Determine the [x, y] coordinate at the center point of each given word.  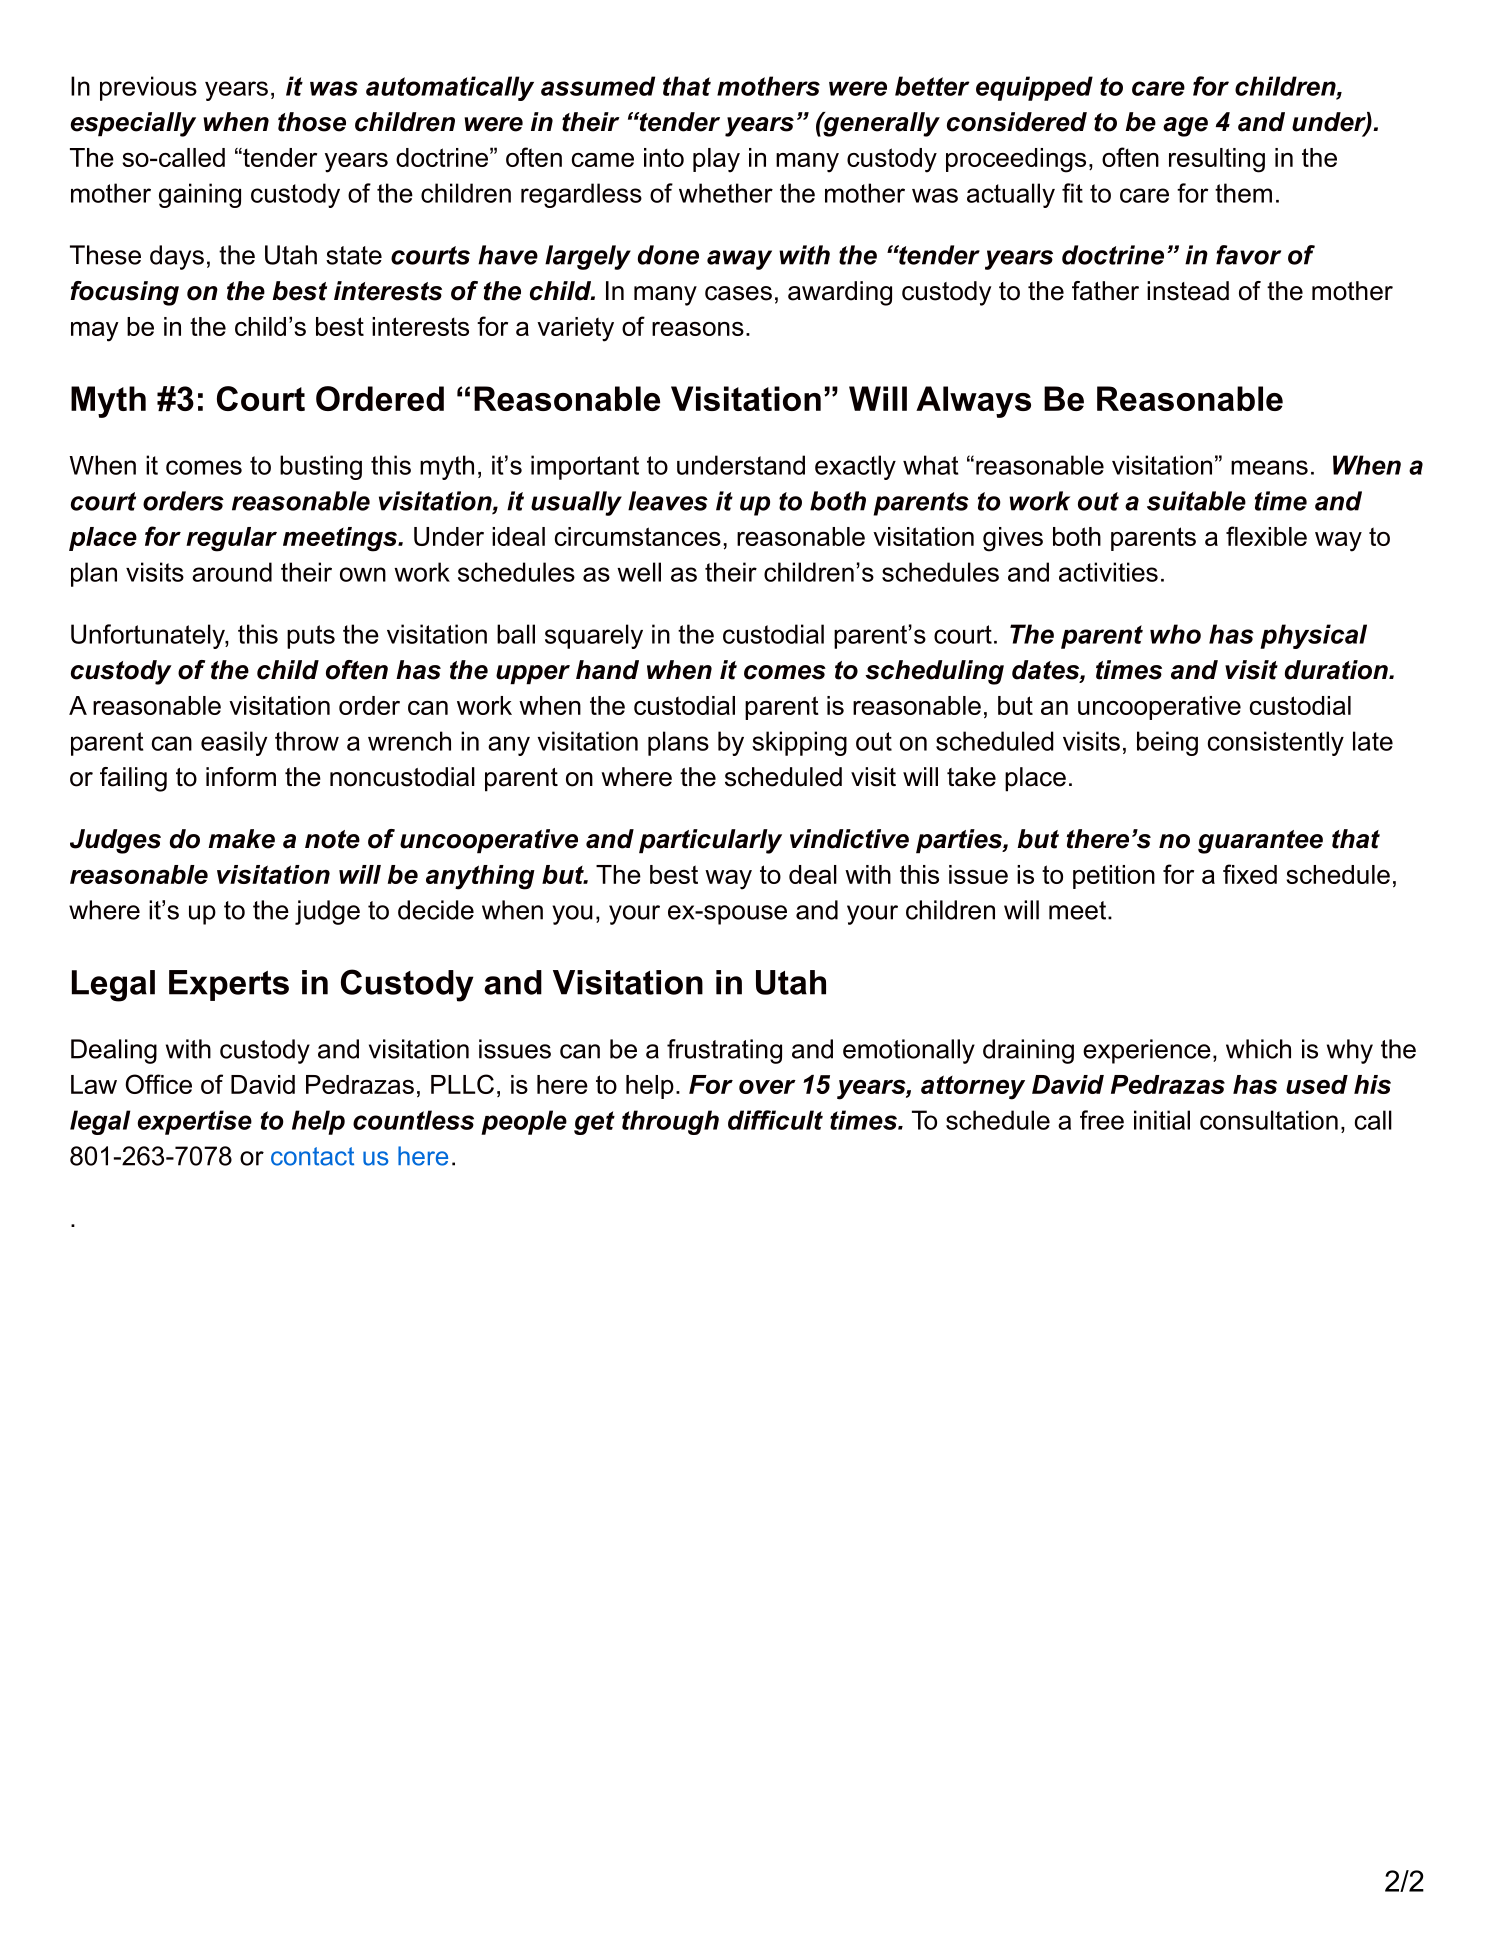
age [1185, 127]
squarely [594, 636]
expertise [195, 1122]
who [1175, 634]
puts [311, 637]
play [716, 160]
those [312, 122]
